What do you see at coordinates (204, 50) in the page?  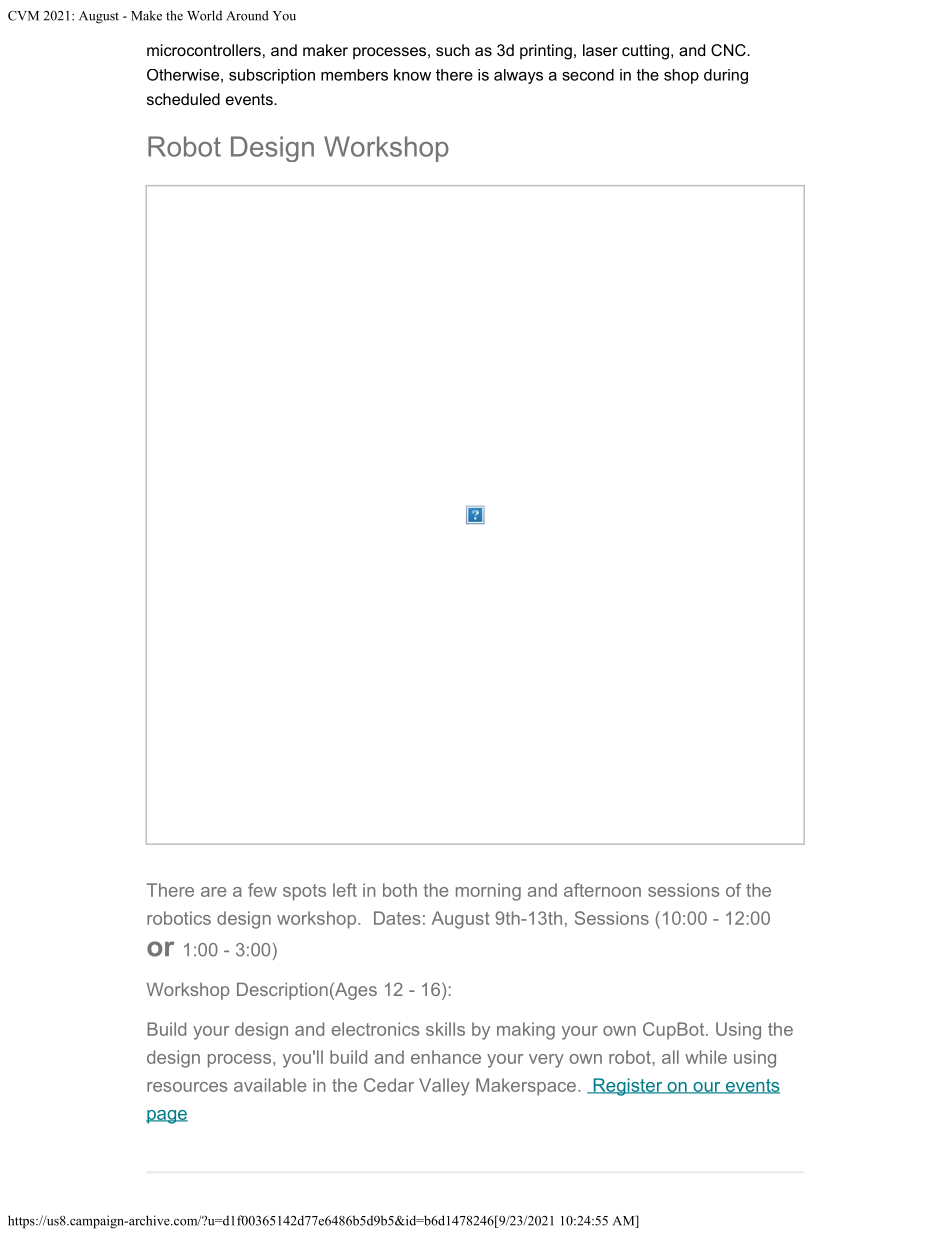 I see `microcontrollers` at bounding box center [204, 50].
